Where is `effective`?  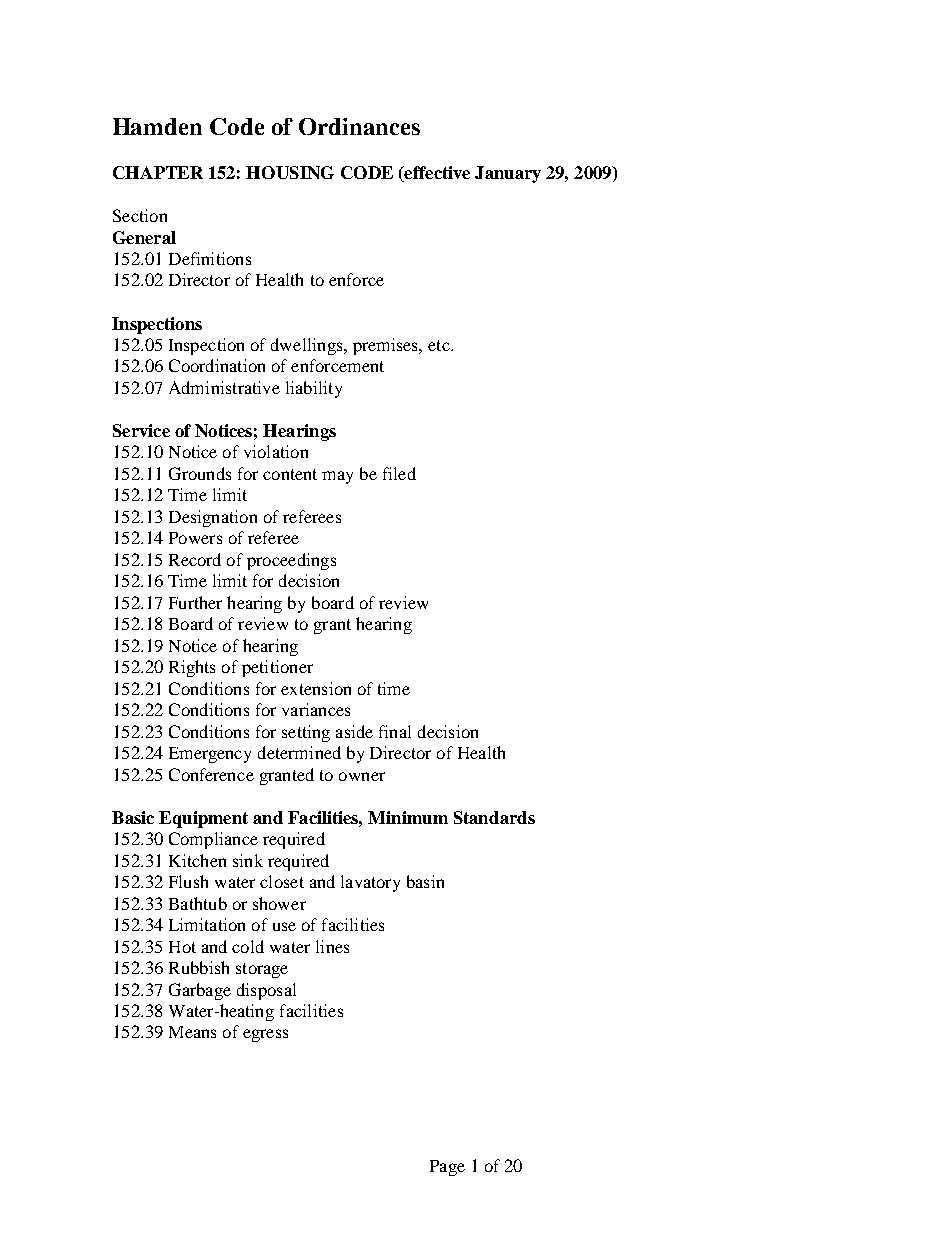 effective is located at coordinates (436, 174).
